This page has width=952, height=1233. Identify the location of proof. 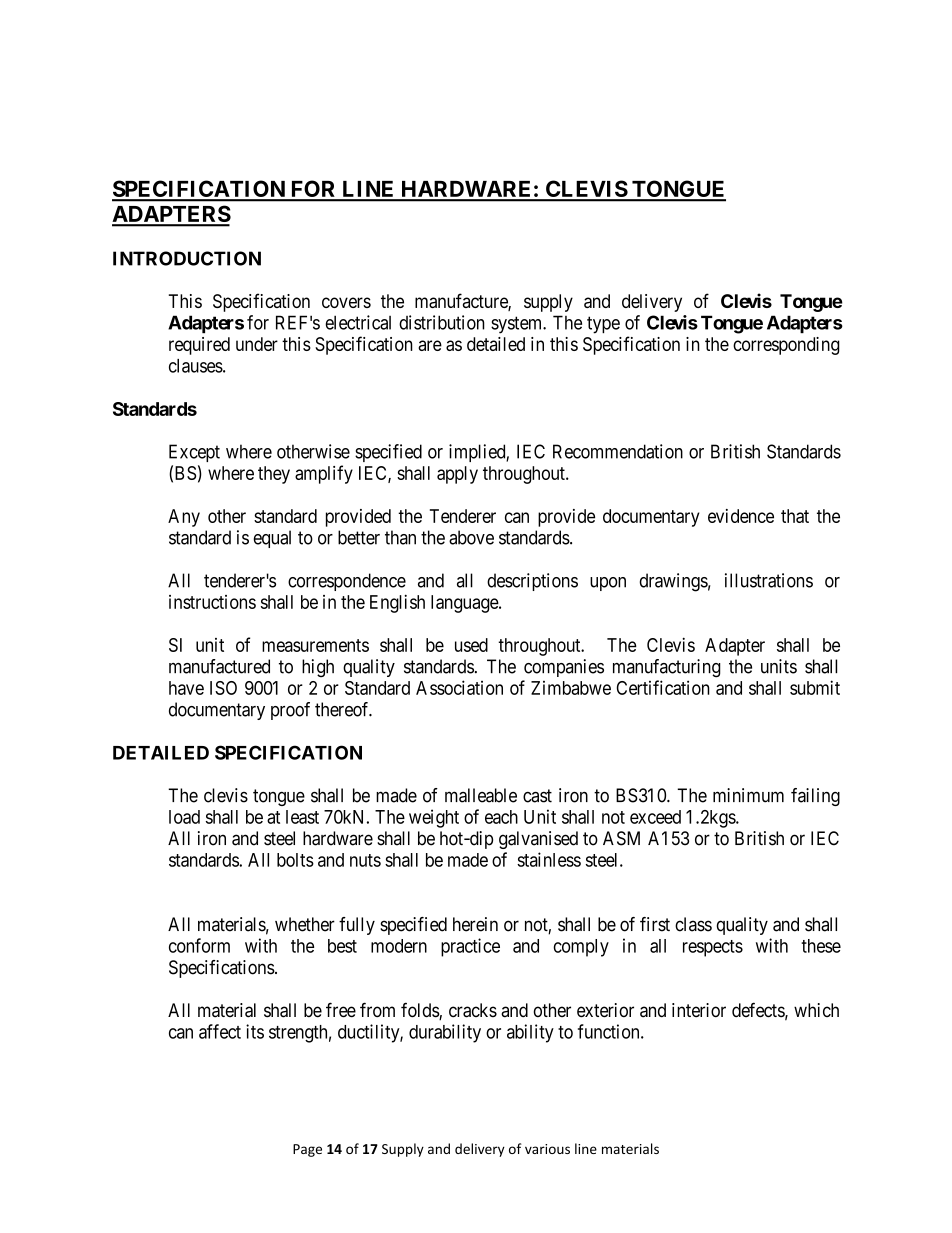
(290, 711).
